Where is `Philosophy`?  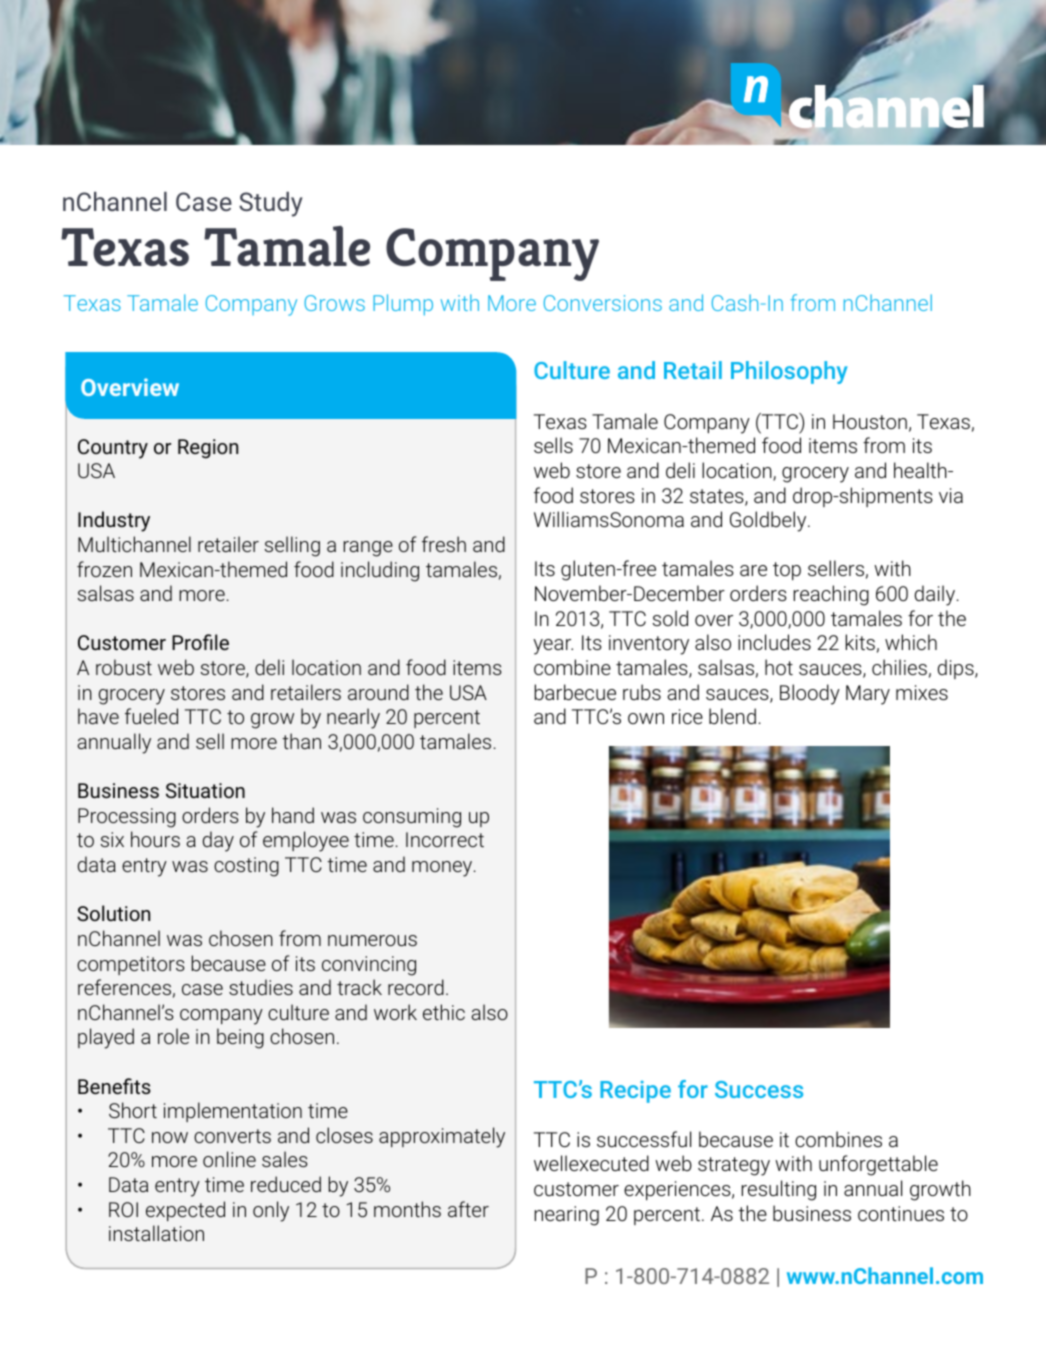
Philosophy is located at coordinates (789, 372).
